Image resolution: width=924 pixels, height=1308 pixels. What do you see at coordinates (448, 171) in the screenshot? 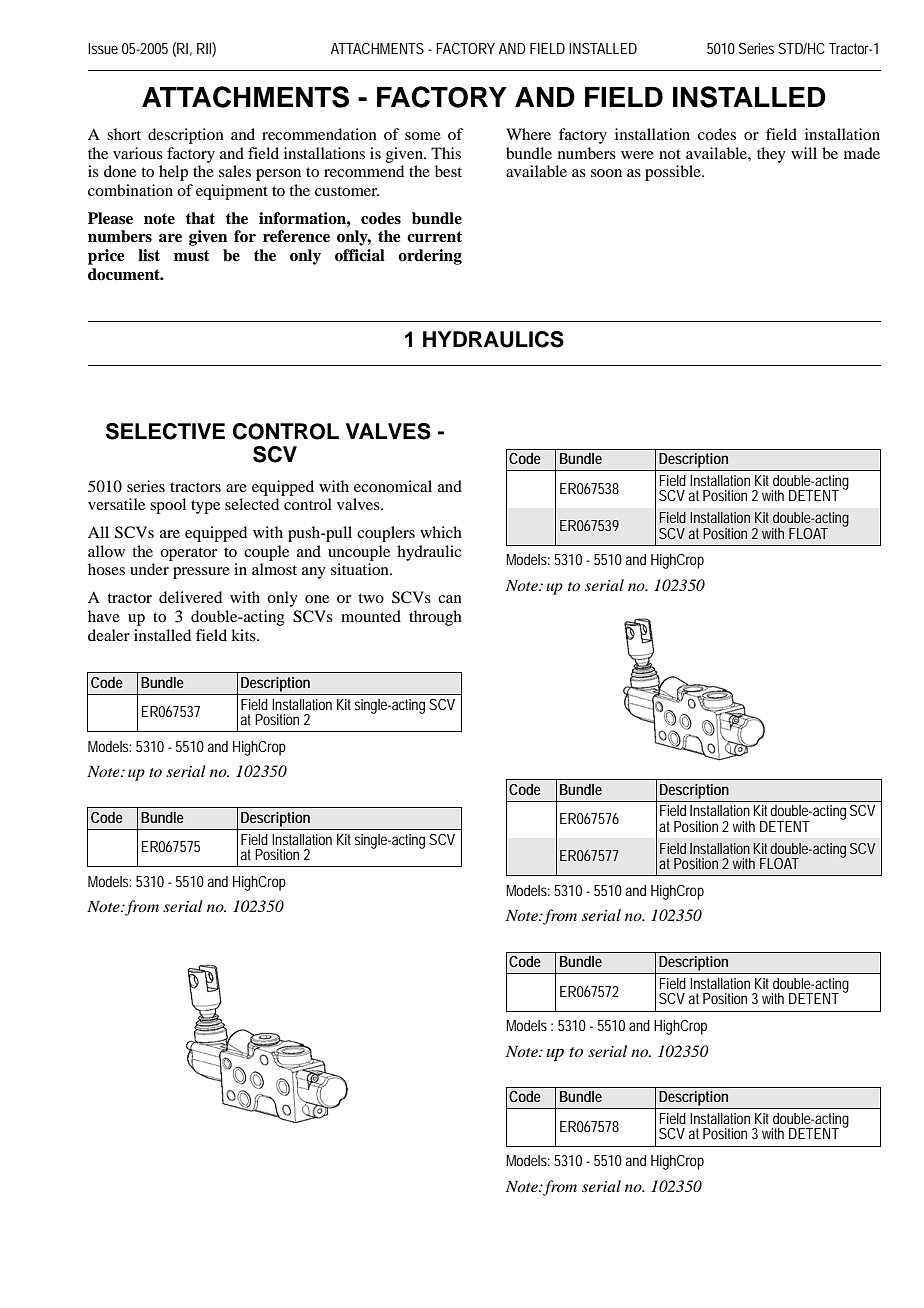
I see `best` at bounding box center [448, 171].
